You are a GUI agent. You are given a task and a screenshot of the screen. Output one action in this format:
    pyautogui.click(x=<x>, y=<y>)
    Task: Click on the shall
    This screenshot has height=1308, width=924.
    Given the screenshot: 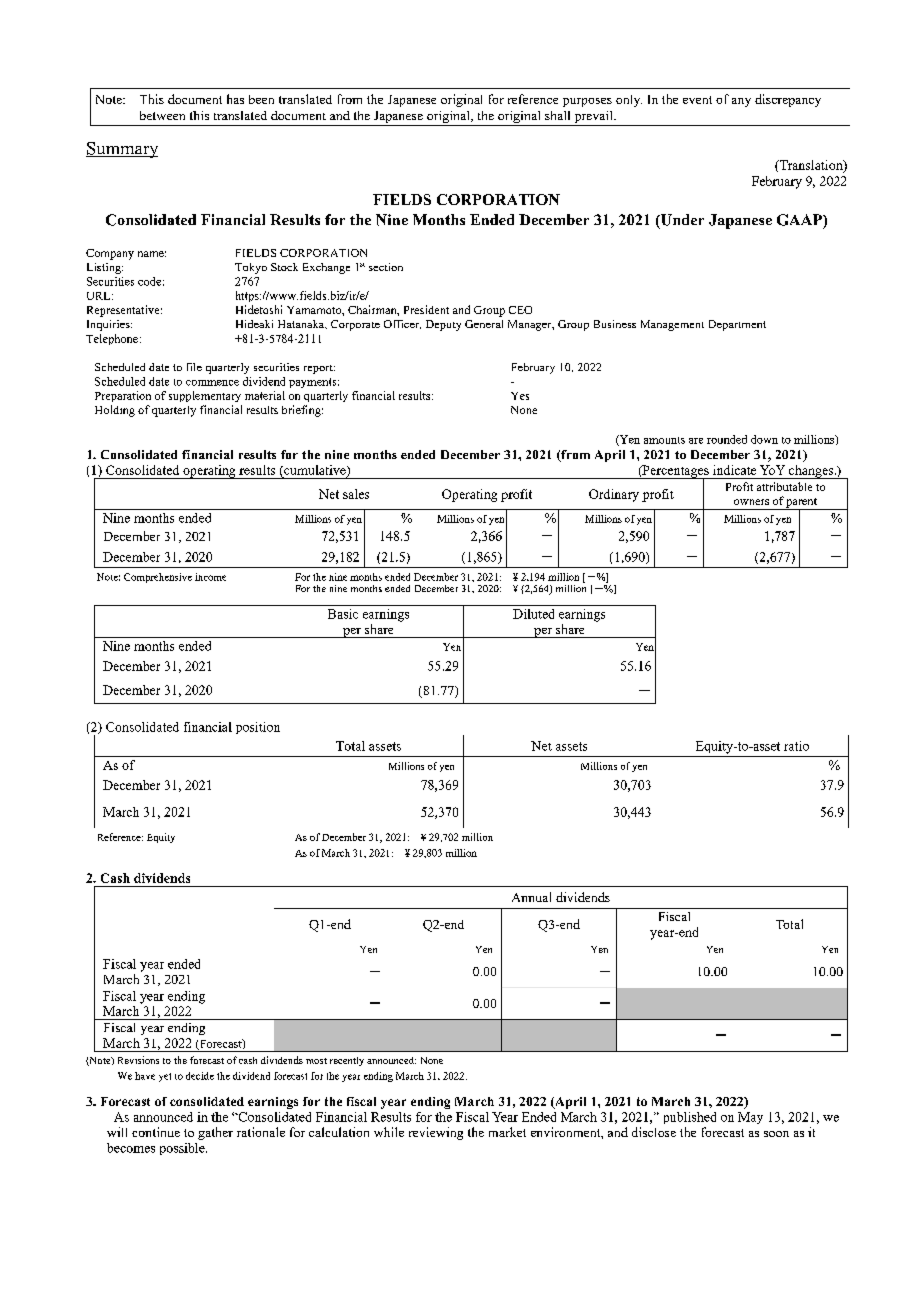 What is the action you would take?
    pyautogui.click(x=557, y=115)
